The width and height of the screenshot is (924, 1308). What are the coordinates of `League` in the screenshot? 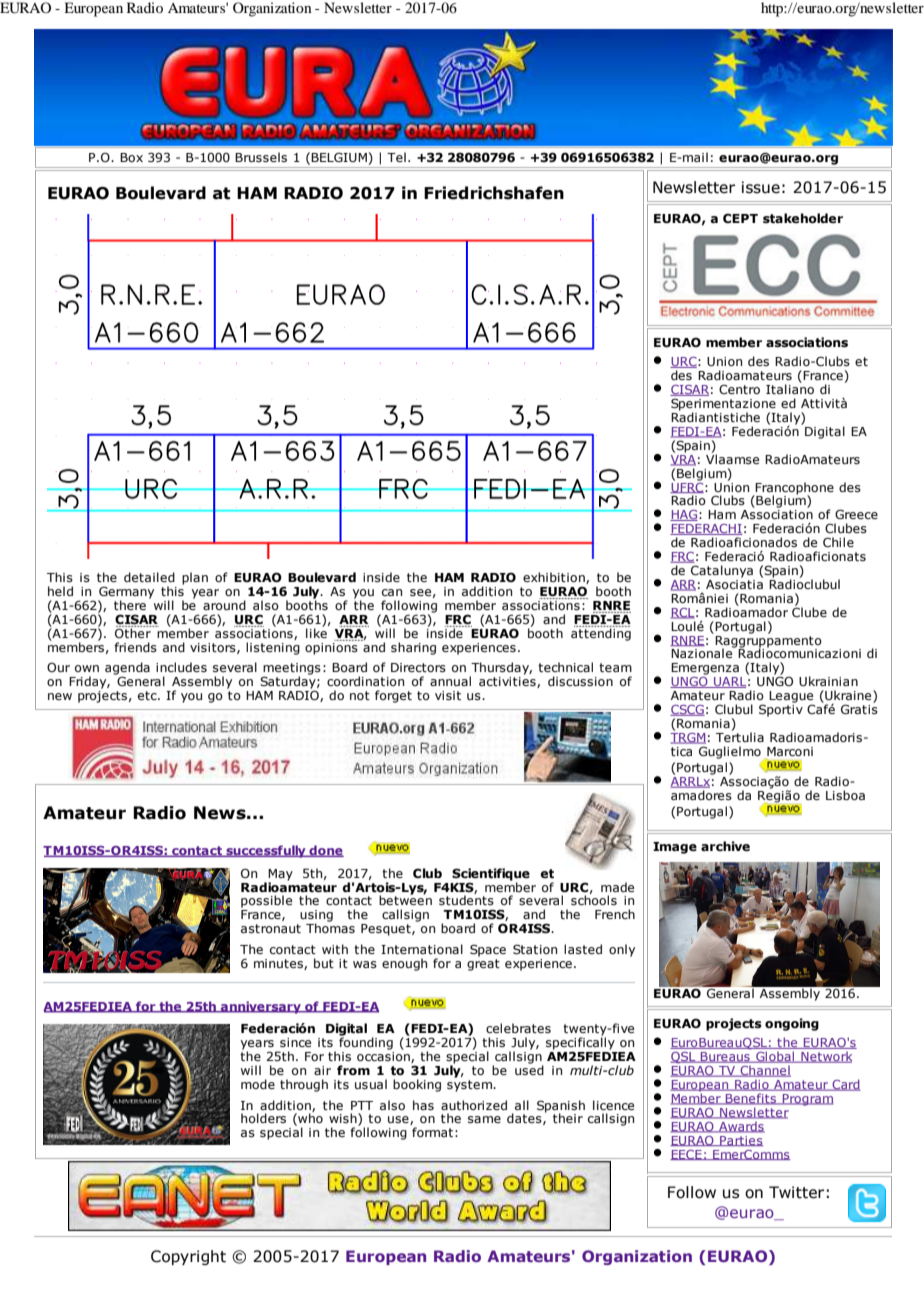 It's located at (791, 698).
